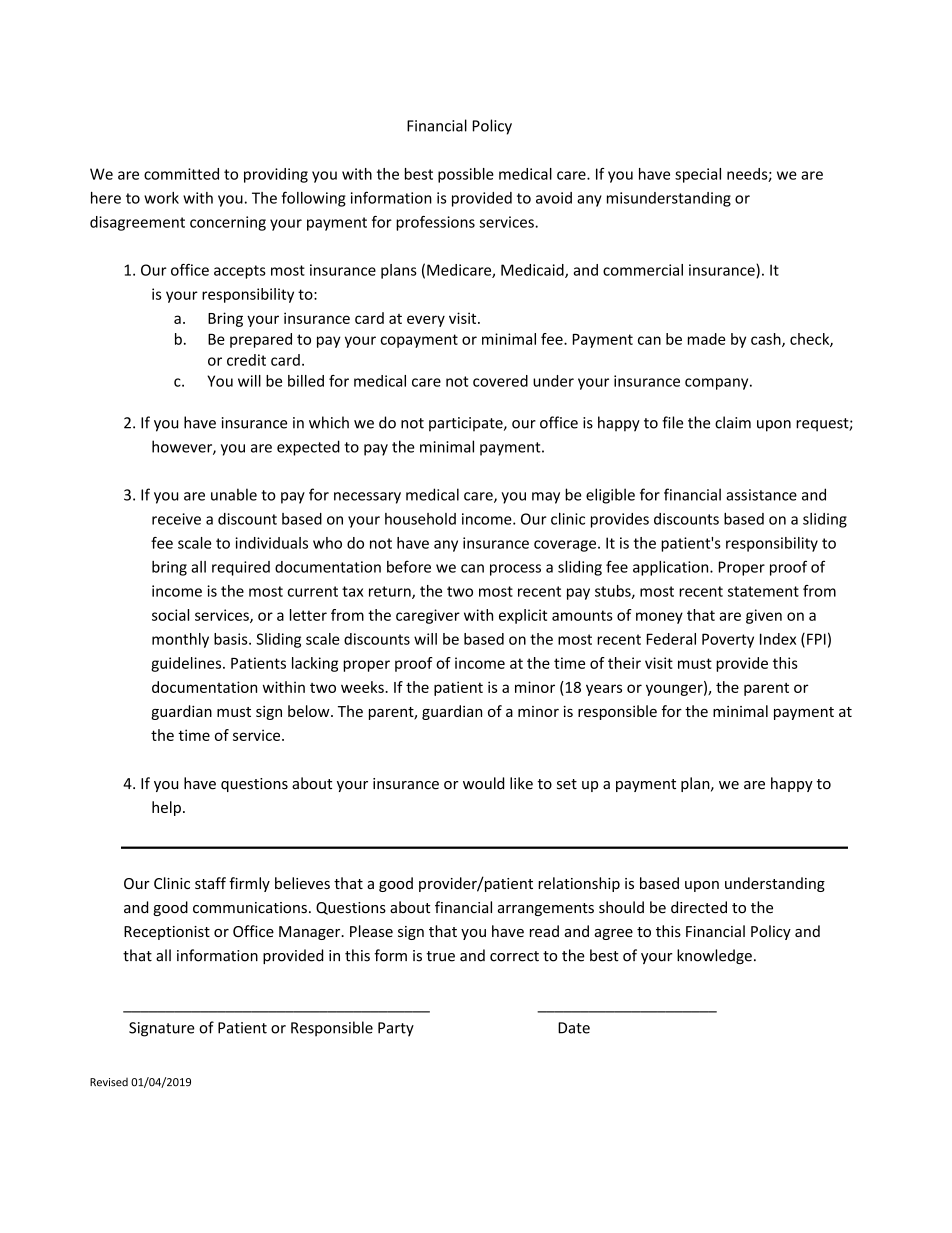 The width and height of the document is (952, 1233). Describe the element at coordinates (246, 360) in the document. I see `credit` at that location.
